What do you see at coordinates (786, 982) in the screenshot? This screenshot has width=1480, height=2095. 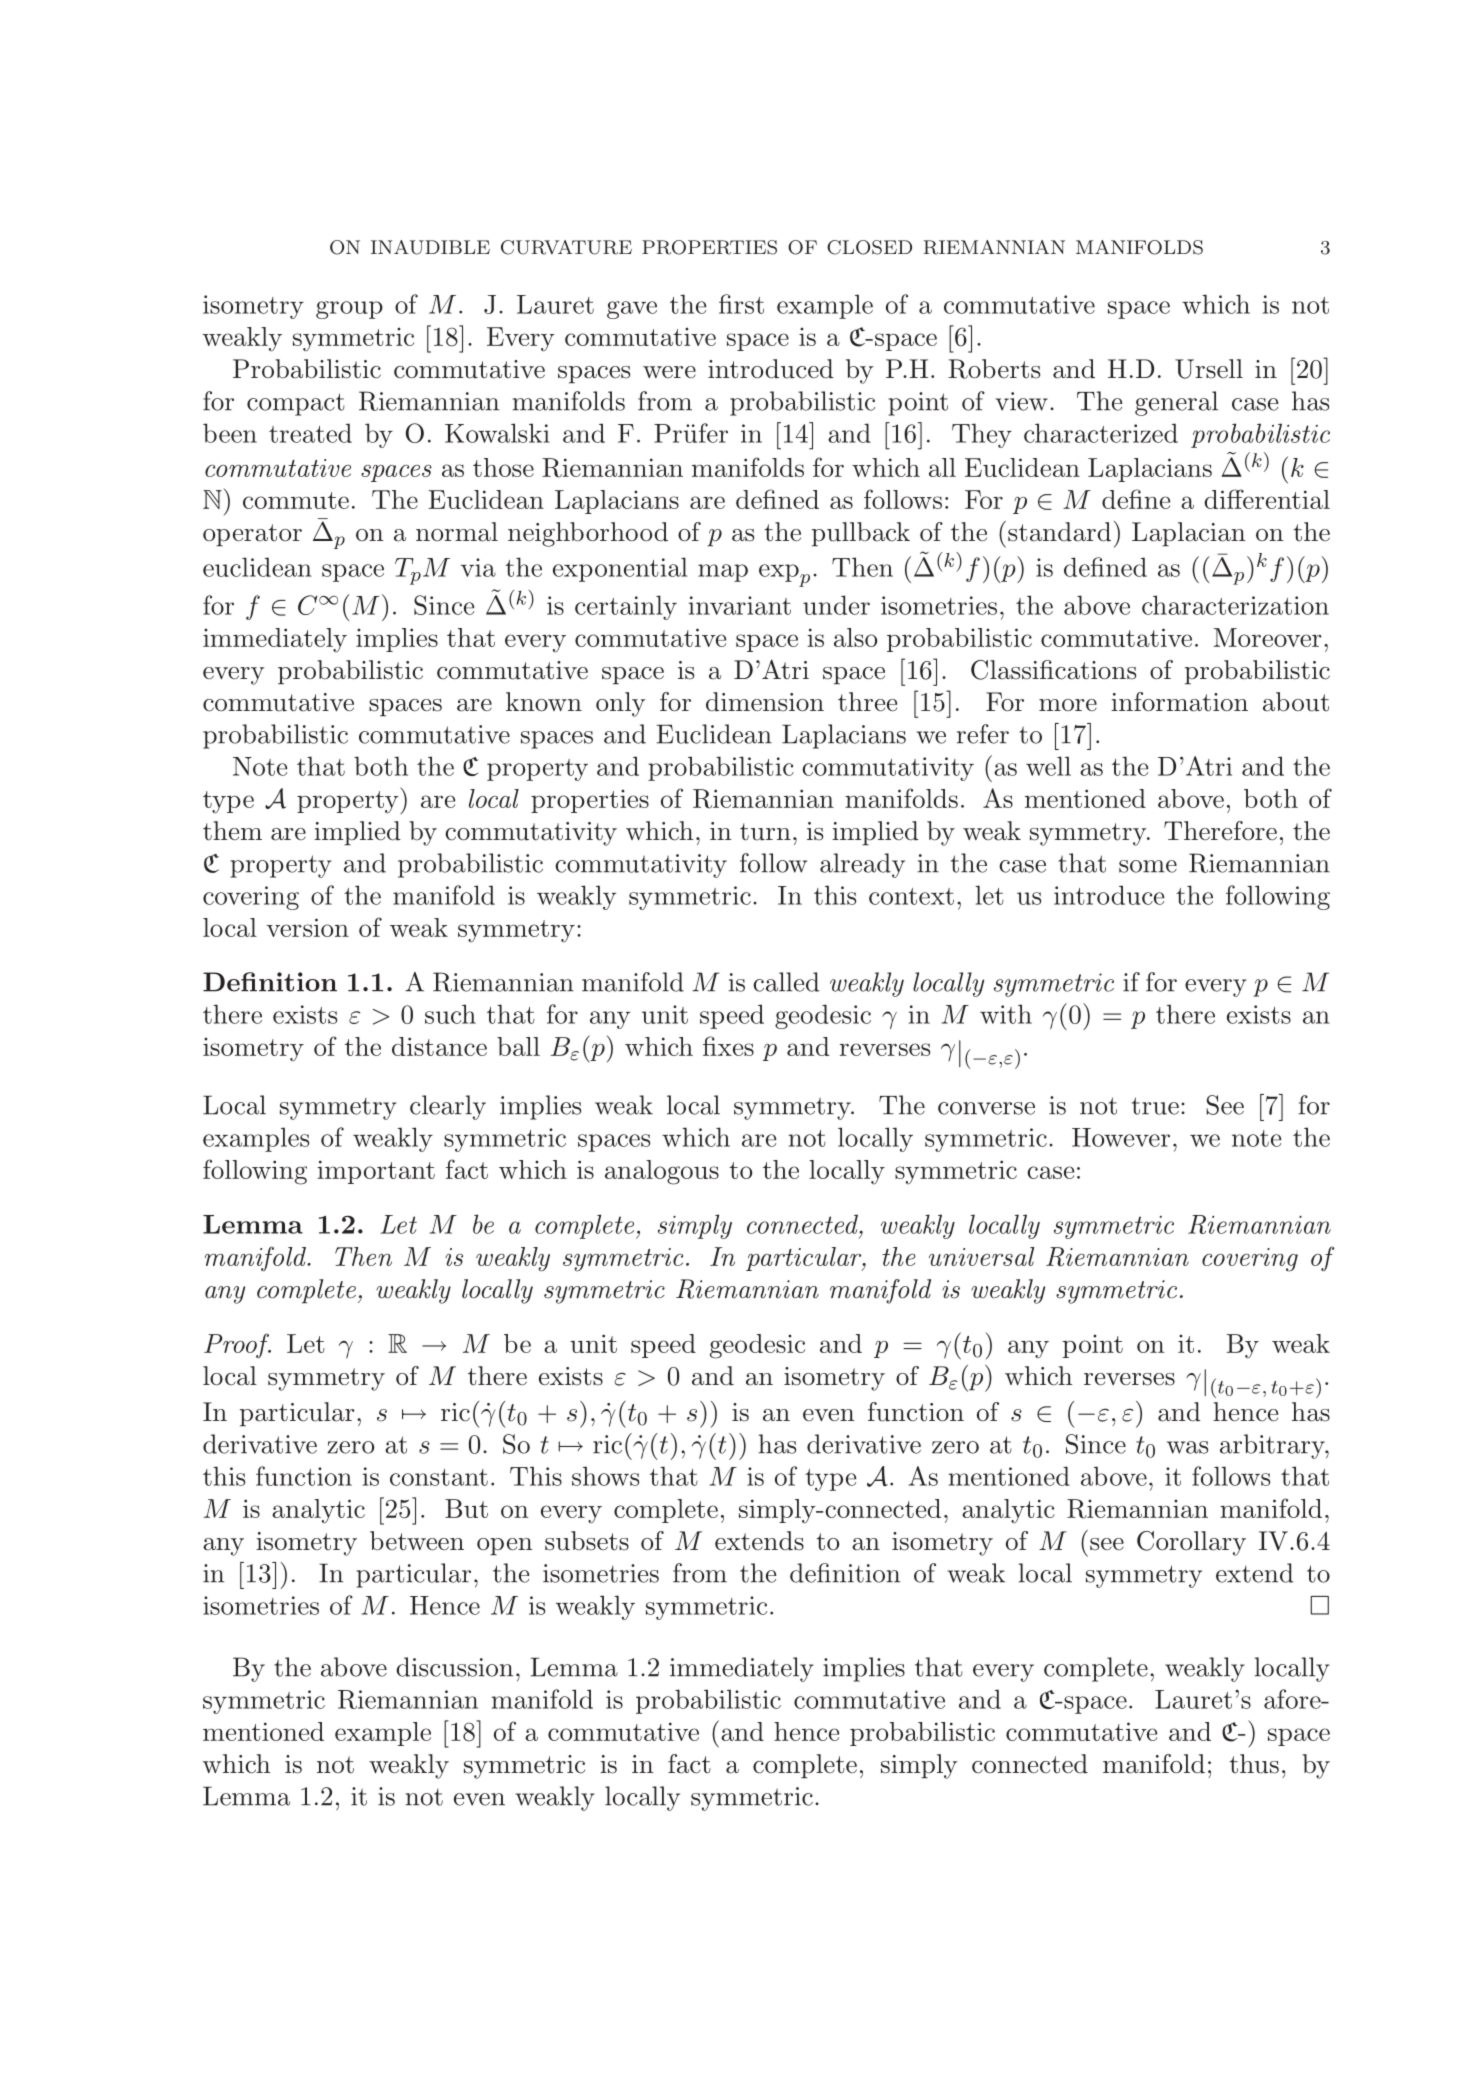 I see `called` at bounding box center [786, 982].
